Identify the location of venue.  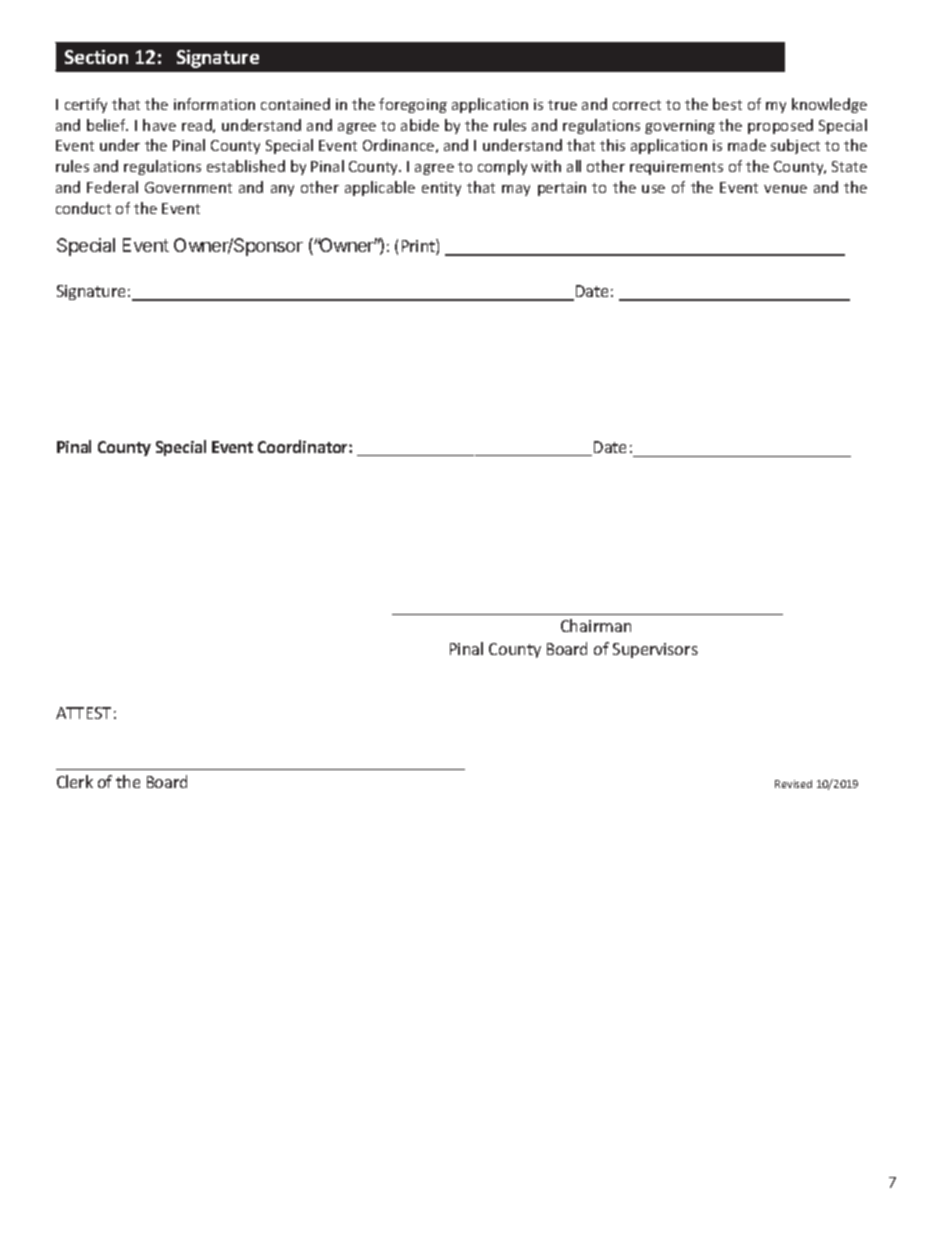
(785, 189).
